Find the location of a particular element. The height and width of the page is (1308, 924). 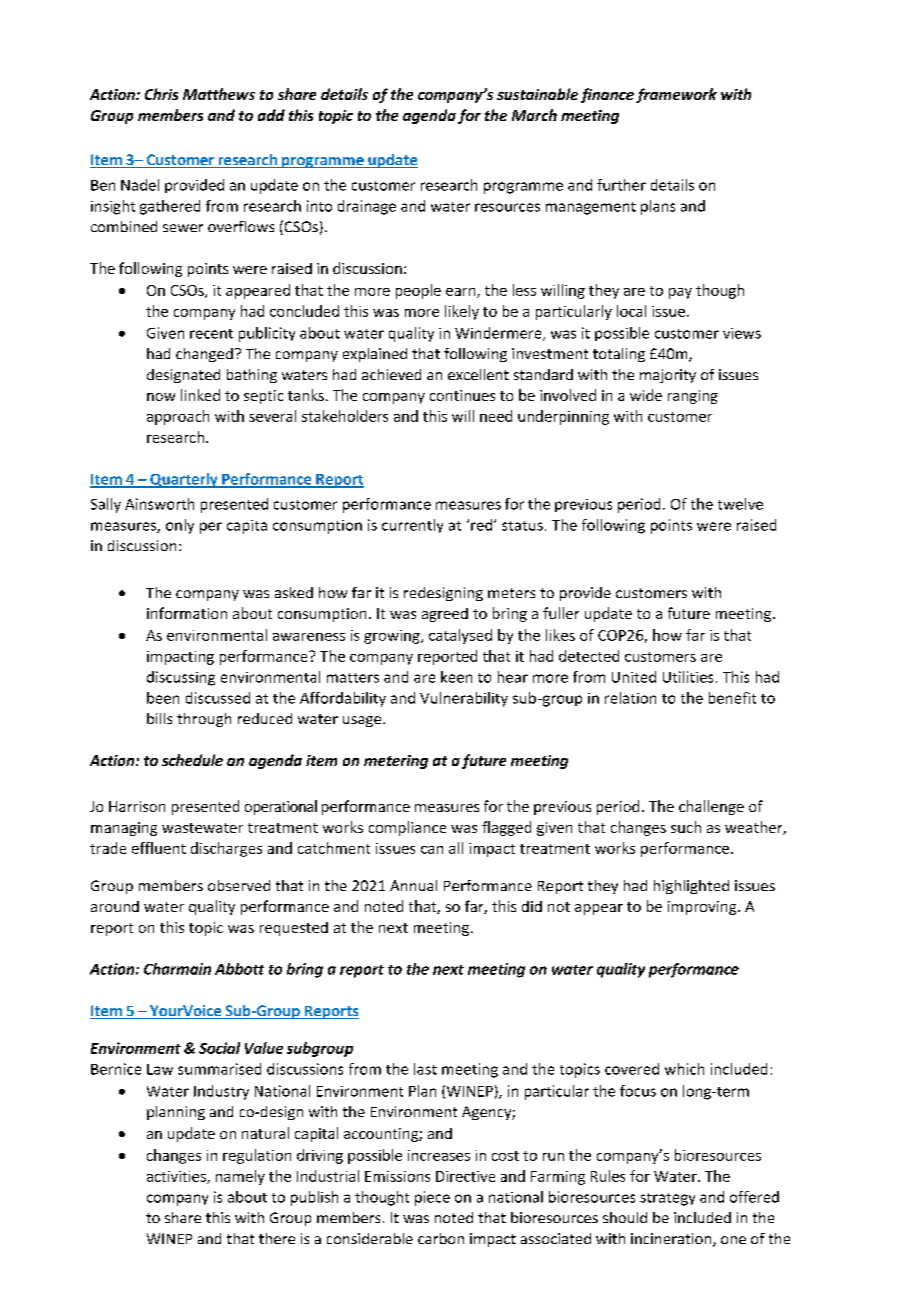

Annual is located at coordinates (413, 885).
